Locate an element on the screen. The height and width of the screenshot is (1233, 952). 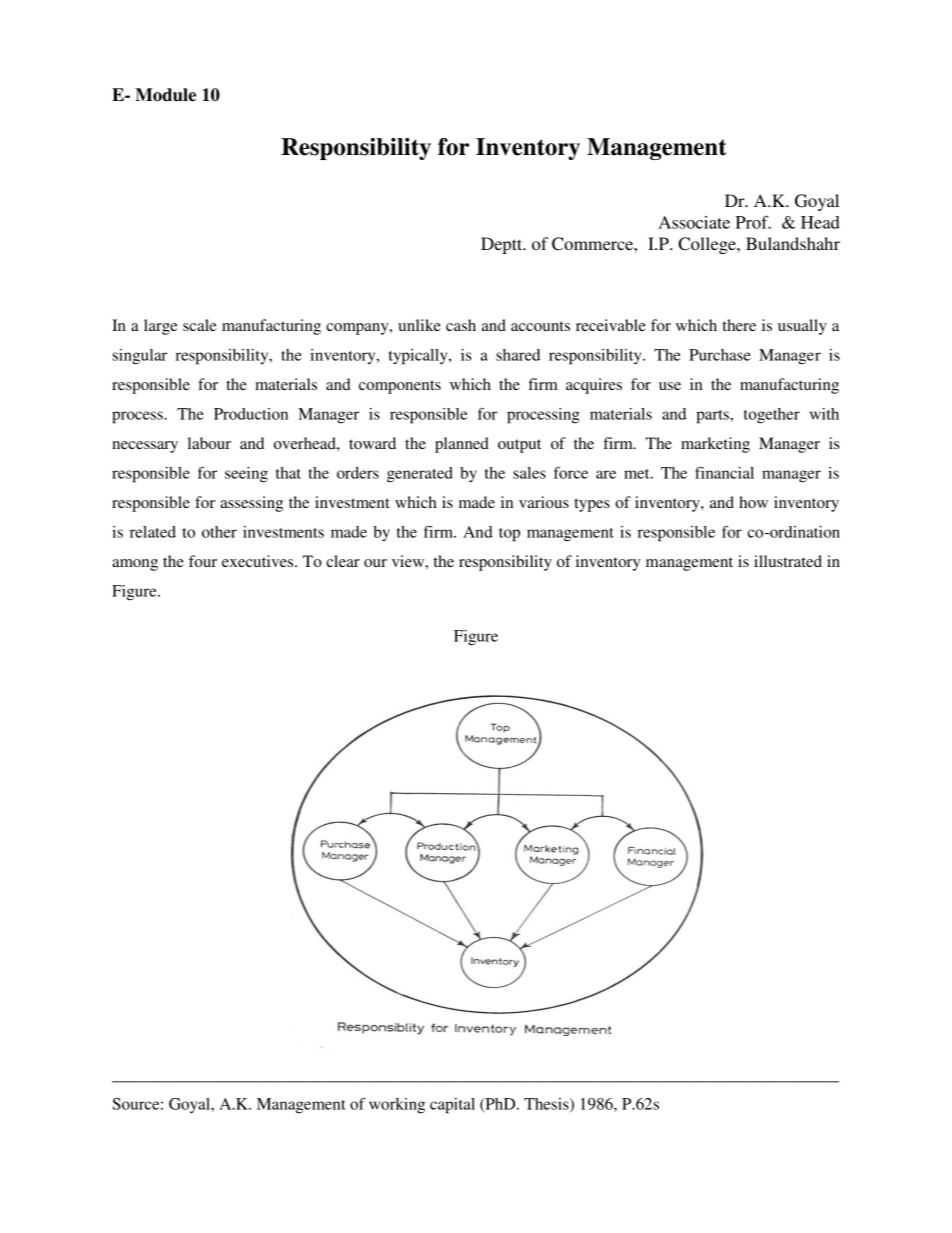
cash is located at coordinates (461, 325).
